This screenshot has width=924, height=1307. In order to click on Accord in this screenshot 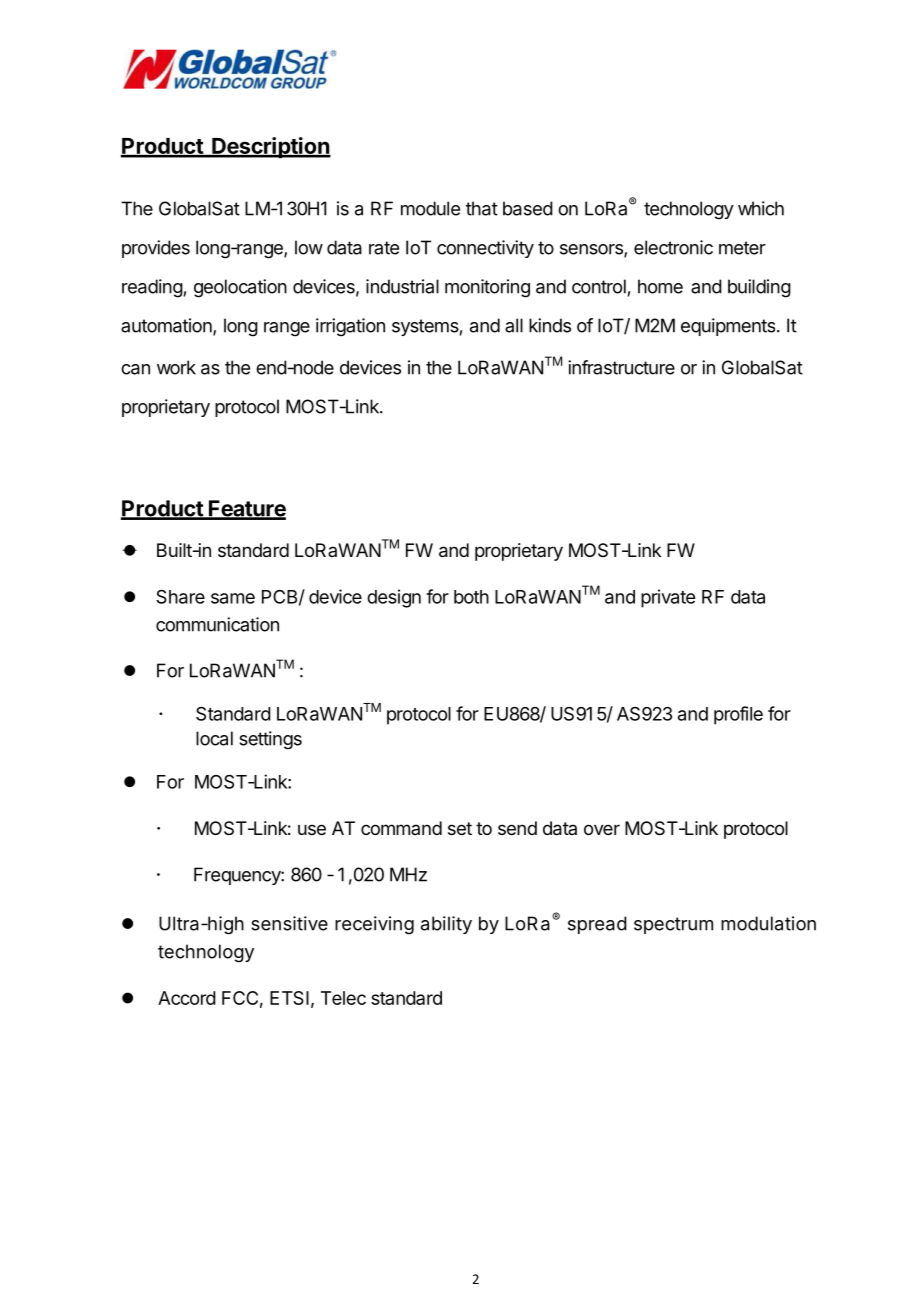, I will do `click(187, 998)`.
